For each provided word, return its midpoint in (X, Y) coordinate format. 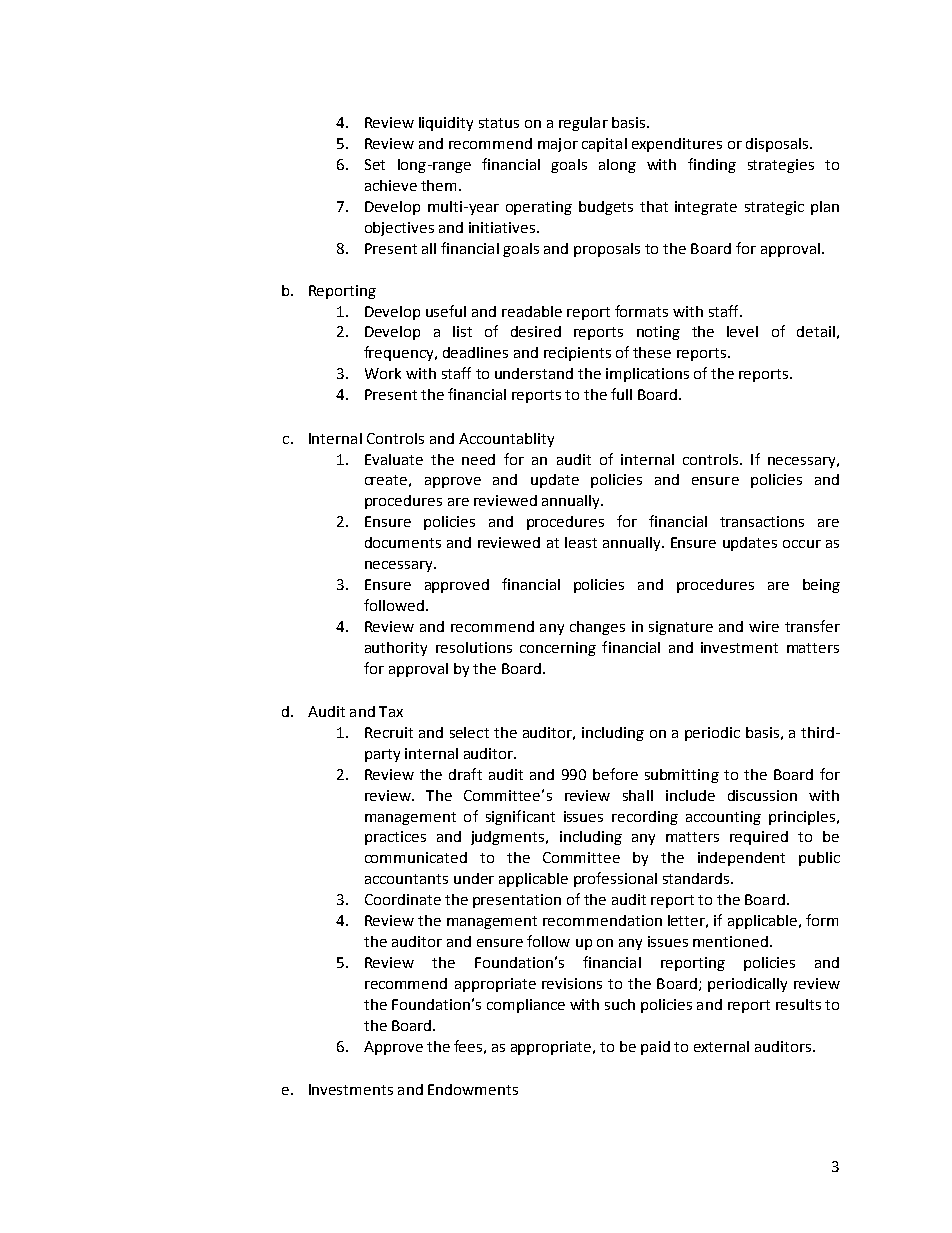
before (615, 774)
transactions (762, 521)
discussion (762, 795)
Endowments (473, 1089)
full (621, 394)
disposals (777, 145)
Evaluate (394, 459)
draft (465, 774)
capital (604, 145)
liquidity (446, 124)
